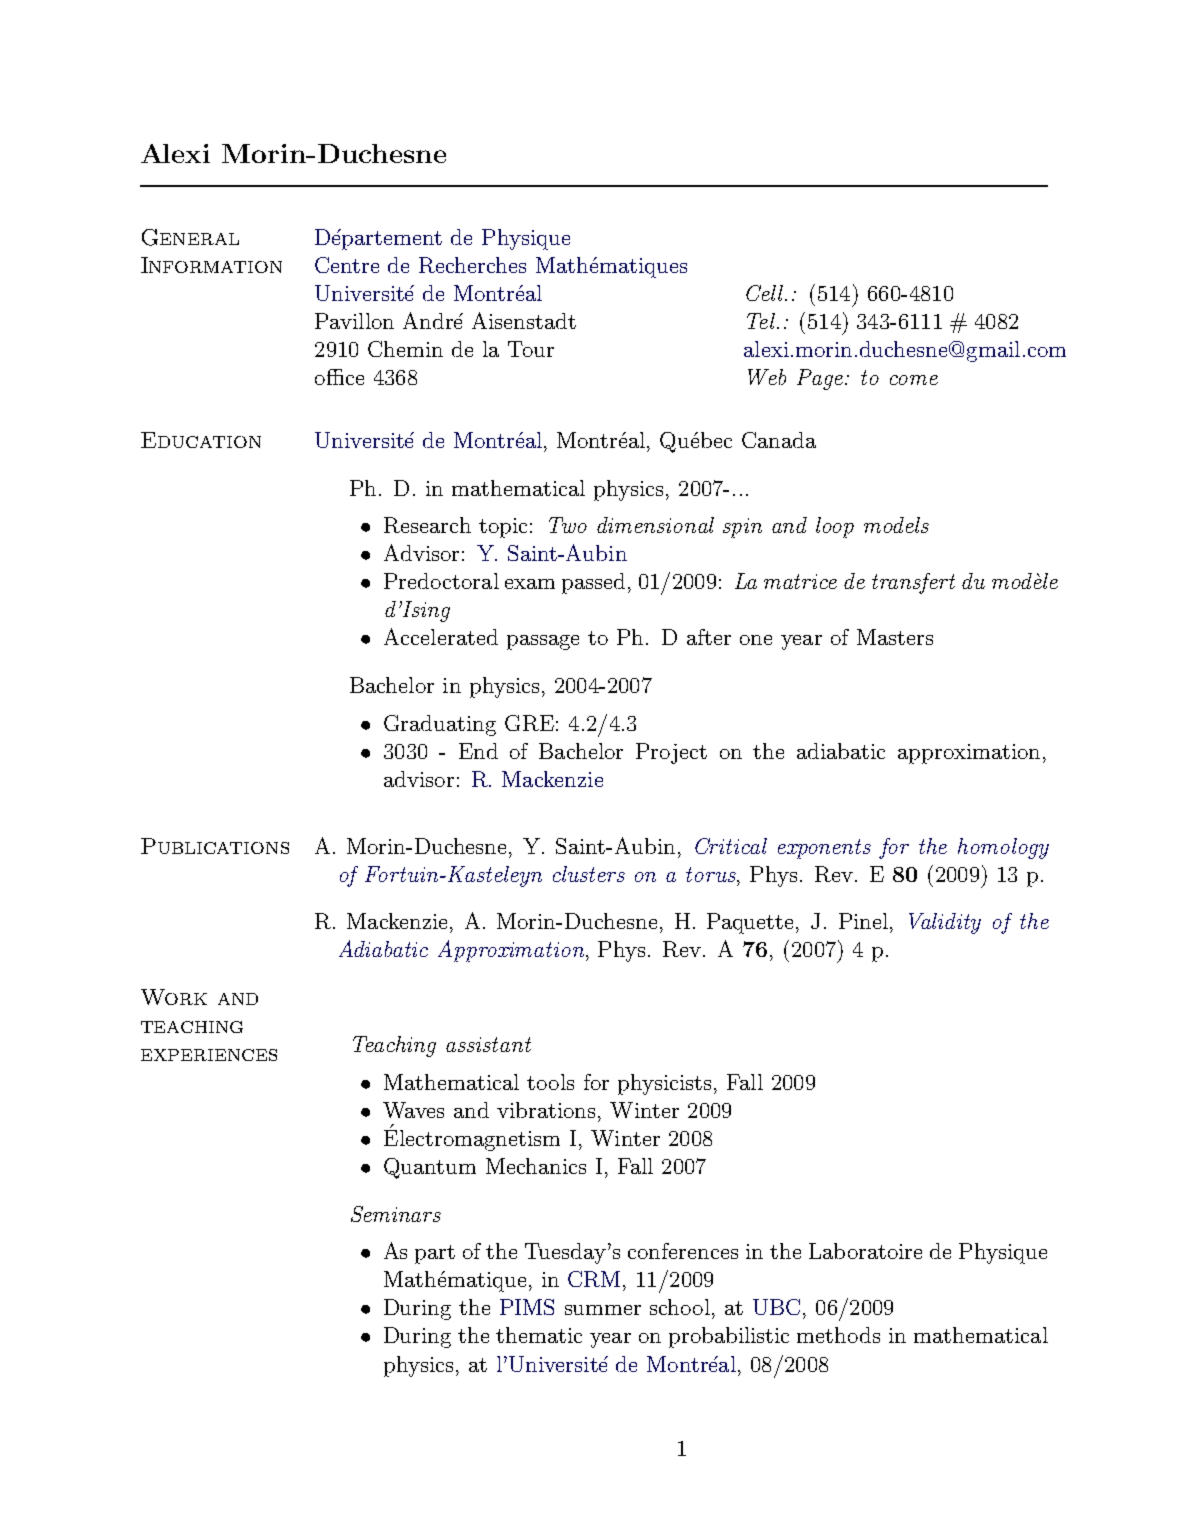  What do you see at coordinates (914, 380) in the image?
I see `come` at bounding box center [914, 380].
